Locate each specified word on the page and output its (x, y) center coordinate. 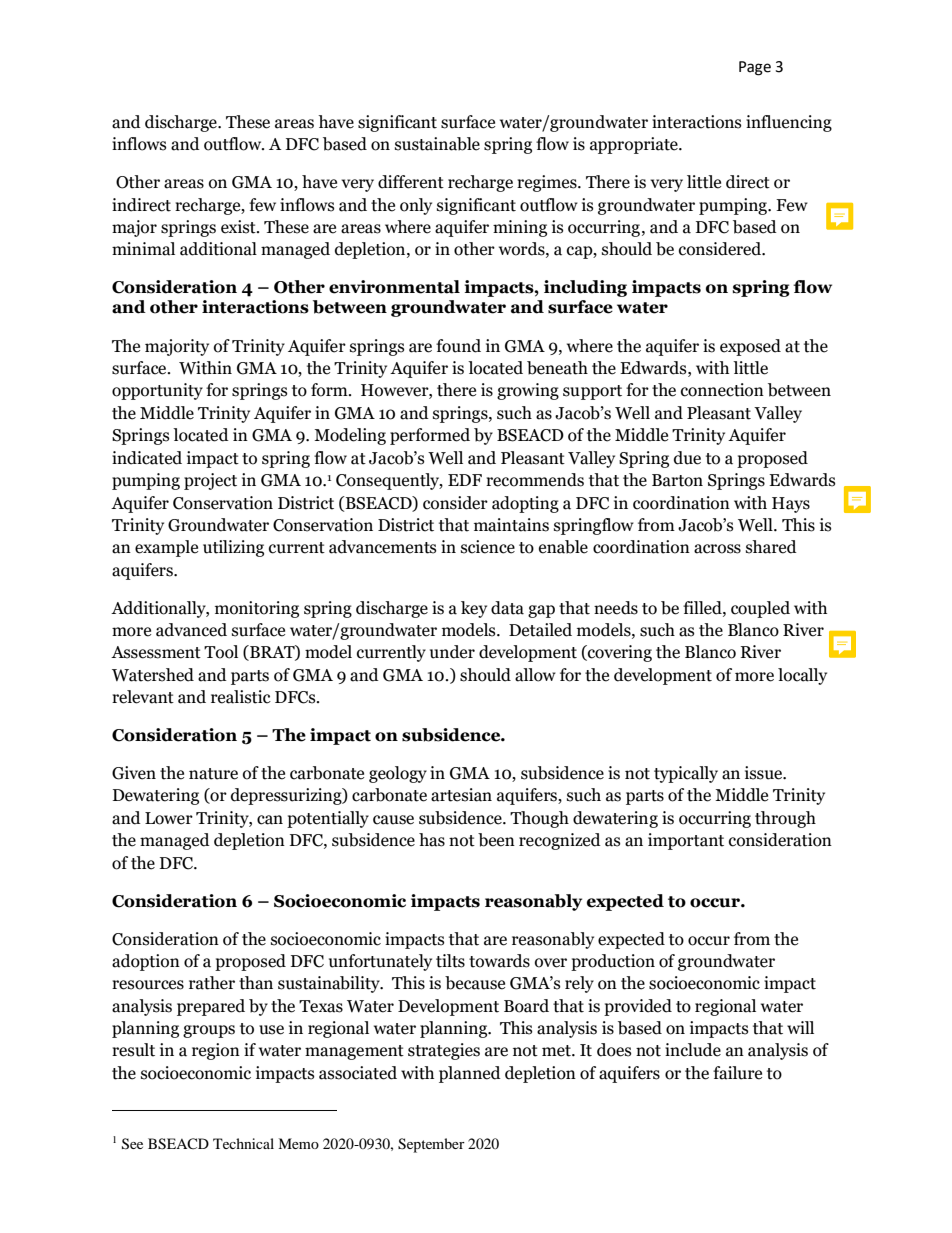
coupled (760, 609)
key (474, 609)
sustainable (437, 144)
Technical (243, 1143)
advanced (191, 630)
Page (755, 68)
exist (239, 227)
